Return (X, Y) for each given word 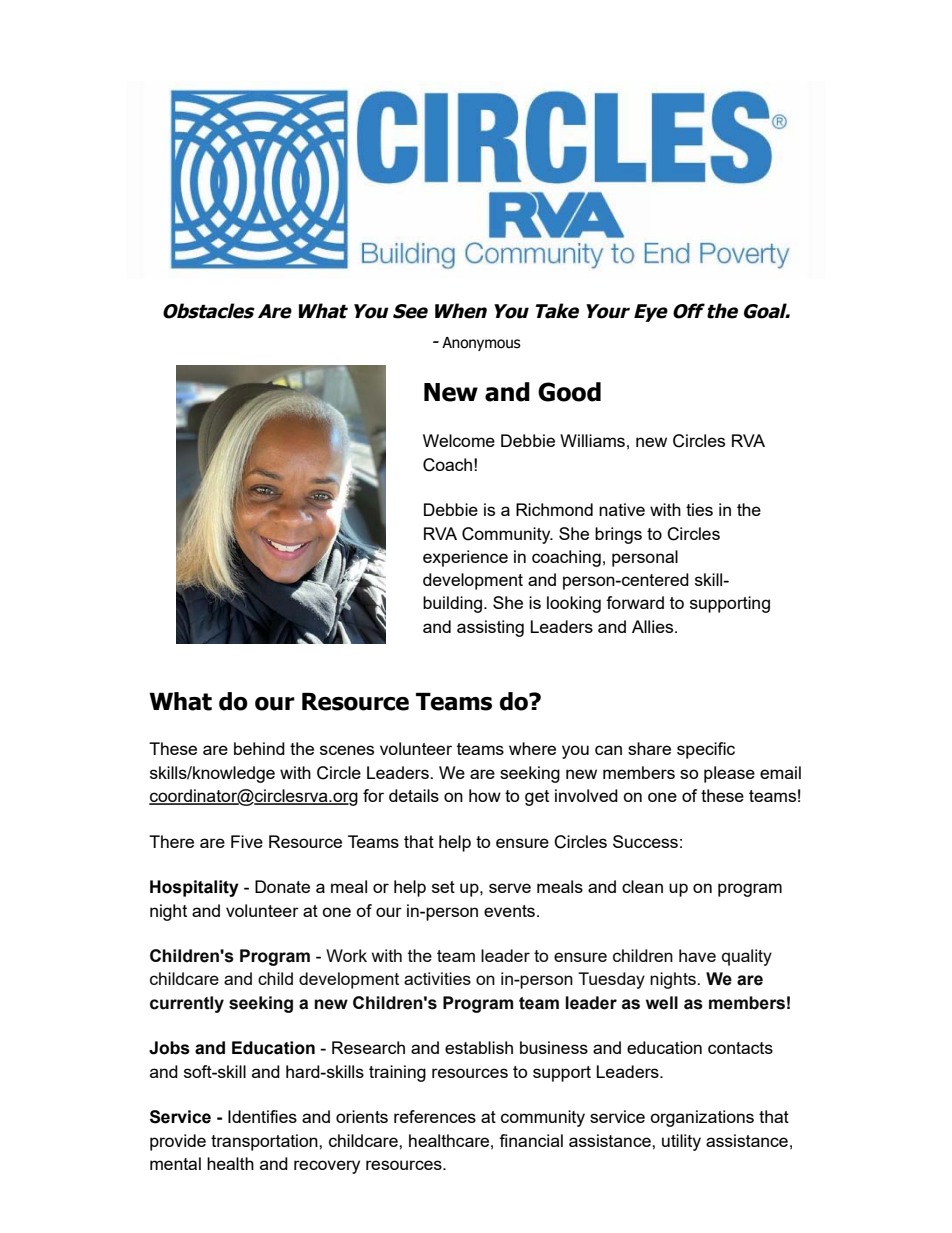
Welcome (459, 440)
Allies (654, 626)
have (697, 955)
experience (465, 558)
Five (247, 841)
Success (645, 841)
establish (479, 1047)
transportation (265, 1142)
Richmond (554, 509)
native (622, 509)
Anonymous (481, 344)
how (485, 795)
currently (187, 1004)
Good (569, 392)
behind (259, 748)
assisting (490, 628)
